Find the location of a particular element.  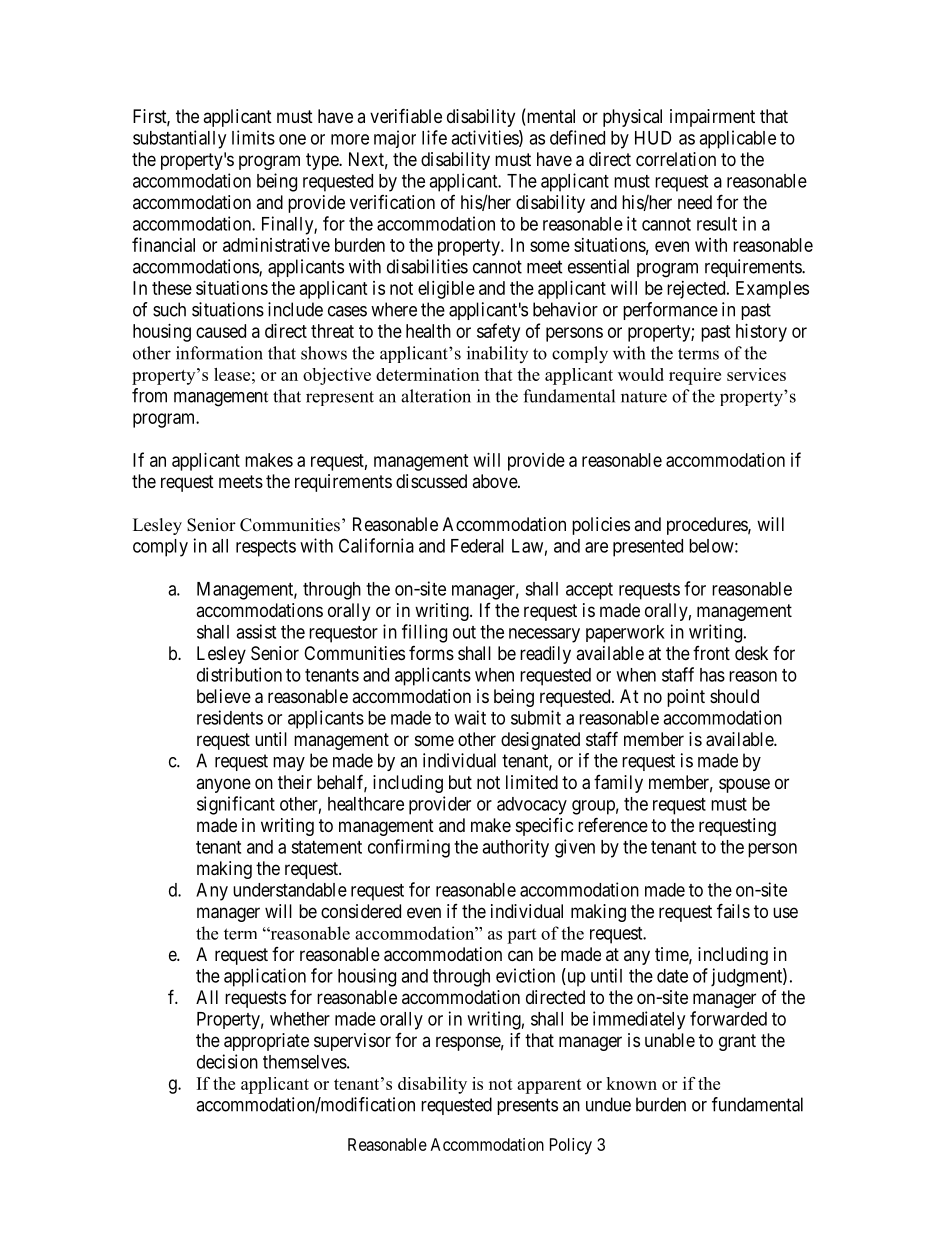

known is located at coordinates (631, 1083).
